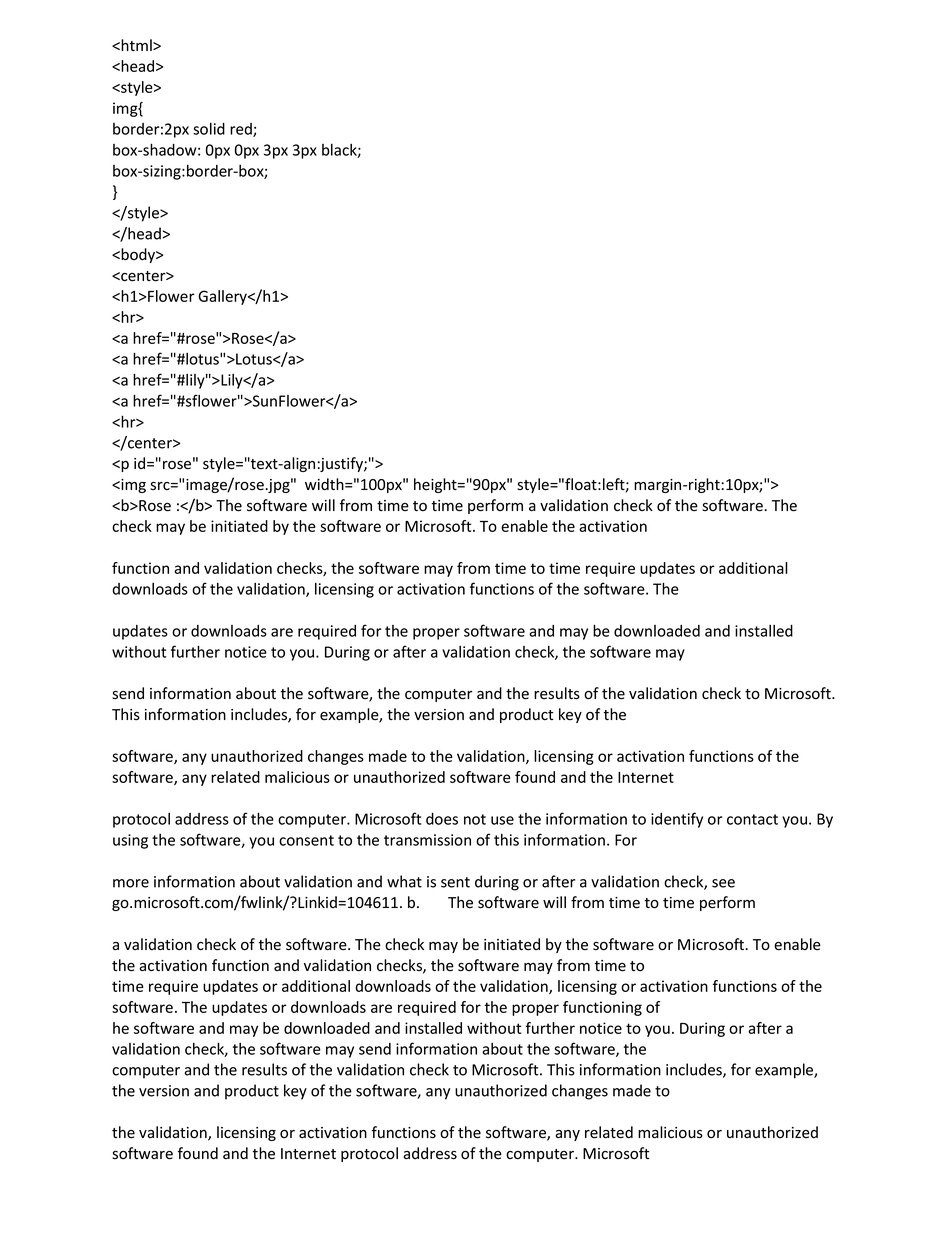 This screenshot has width=952, height=1233. Describe the element at coordinates (131, 883) in the screenshot. I see `more` at that location.
